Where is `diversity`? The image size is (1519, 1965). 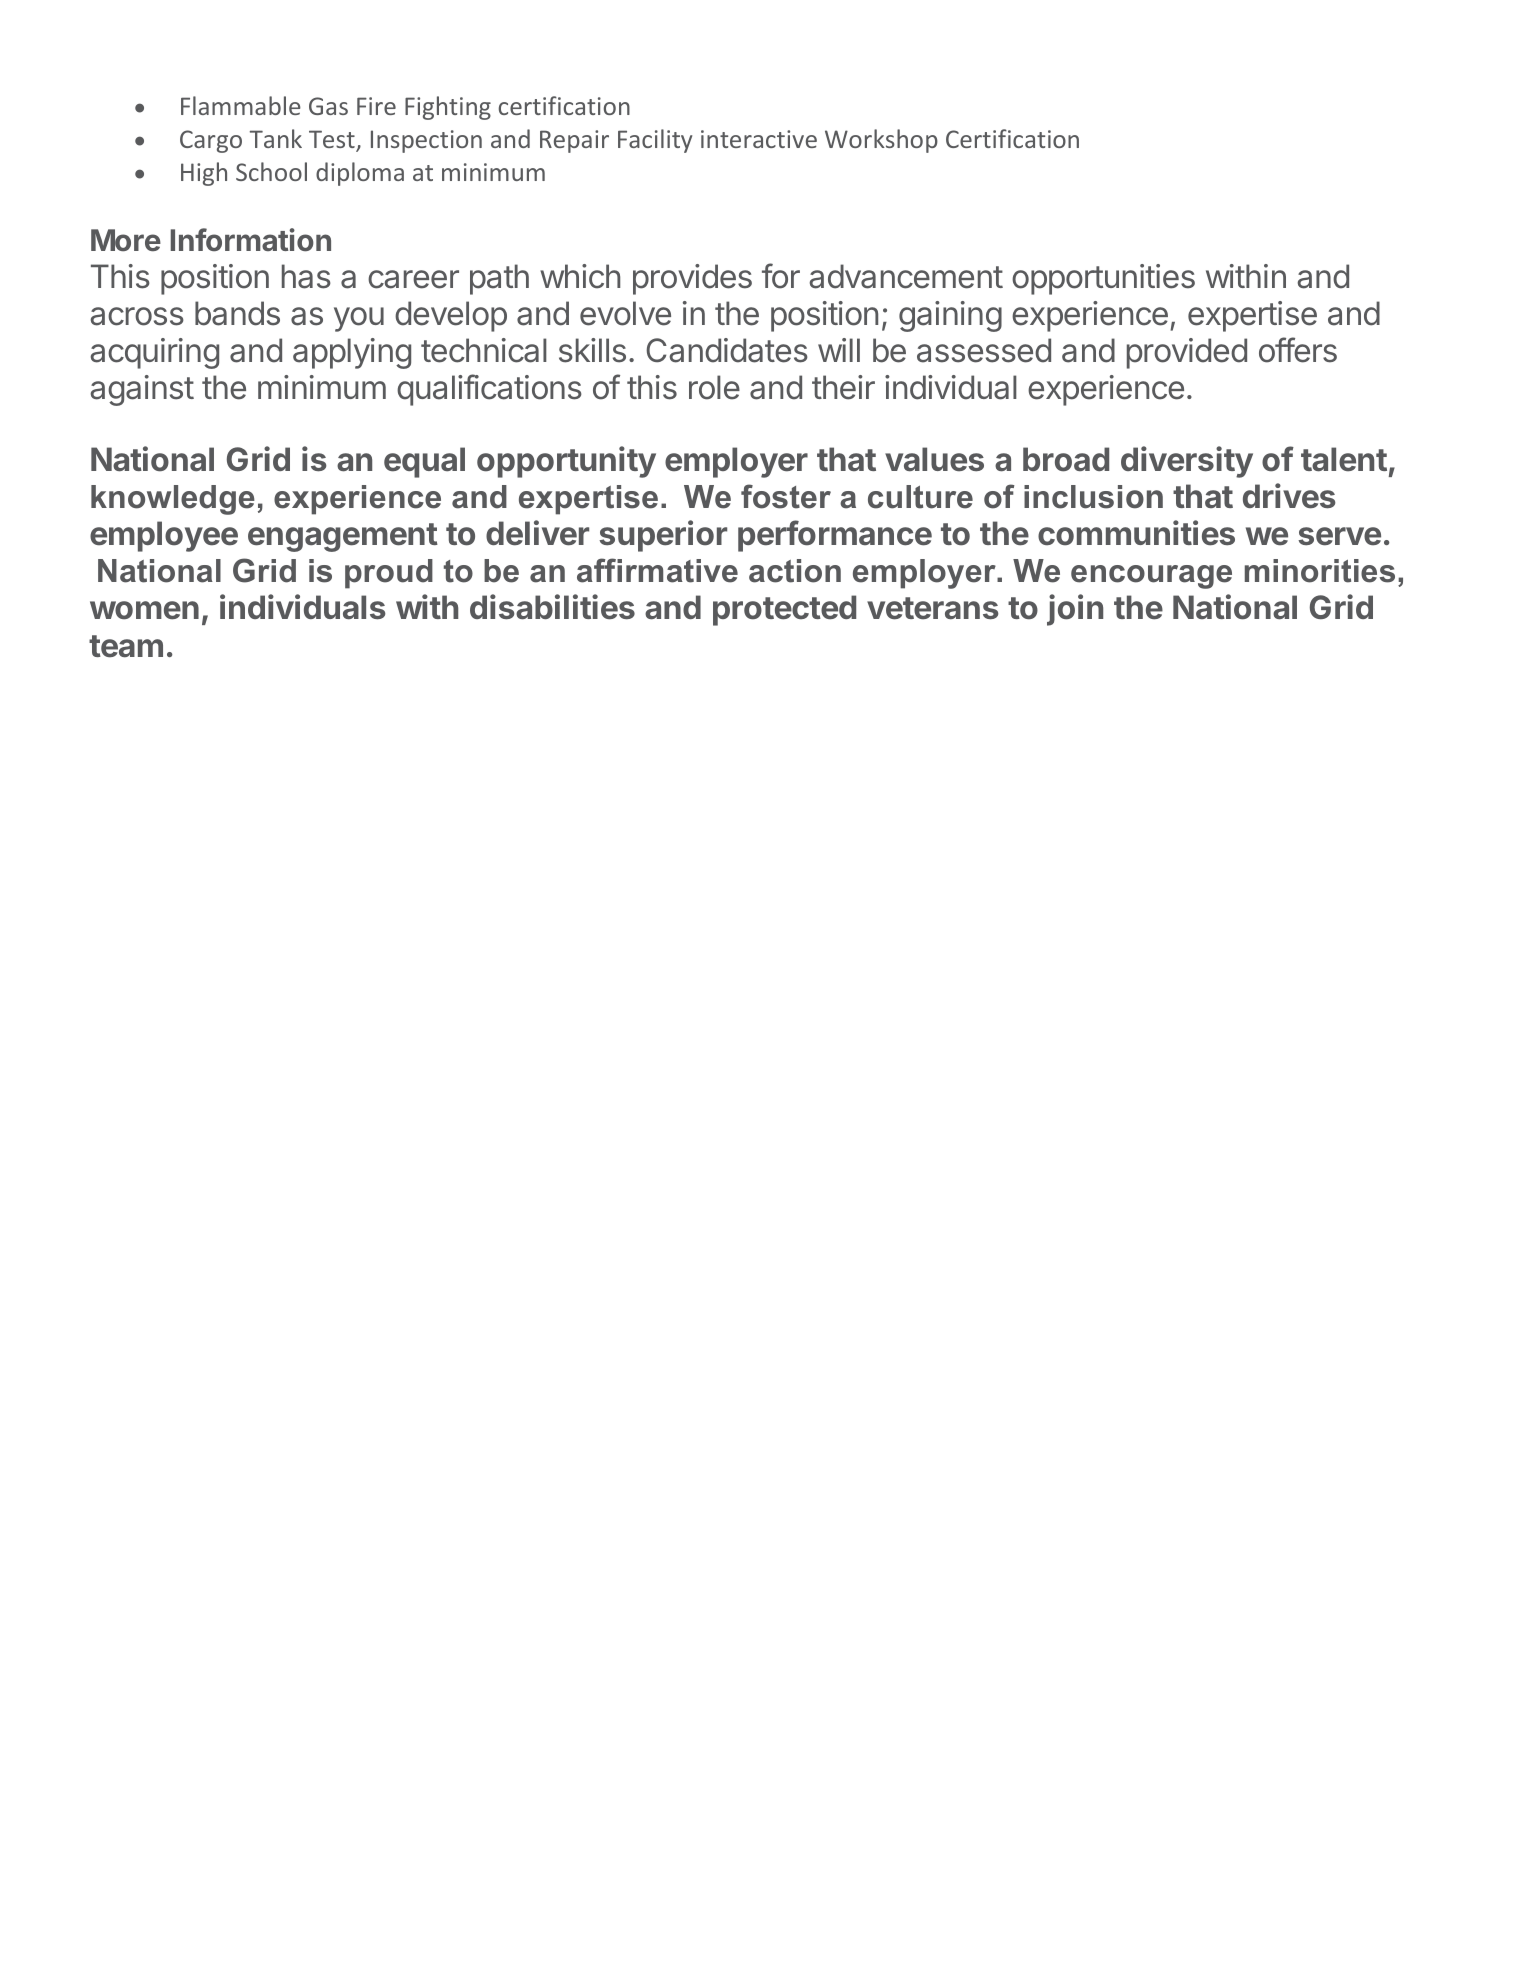 diversity is located at coordinates (1187, 462).
